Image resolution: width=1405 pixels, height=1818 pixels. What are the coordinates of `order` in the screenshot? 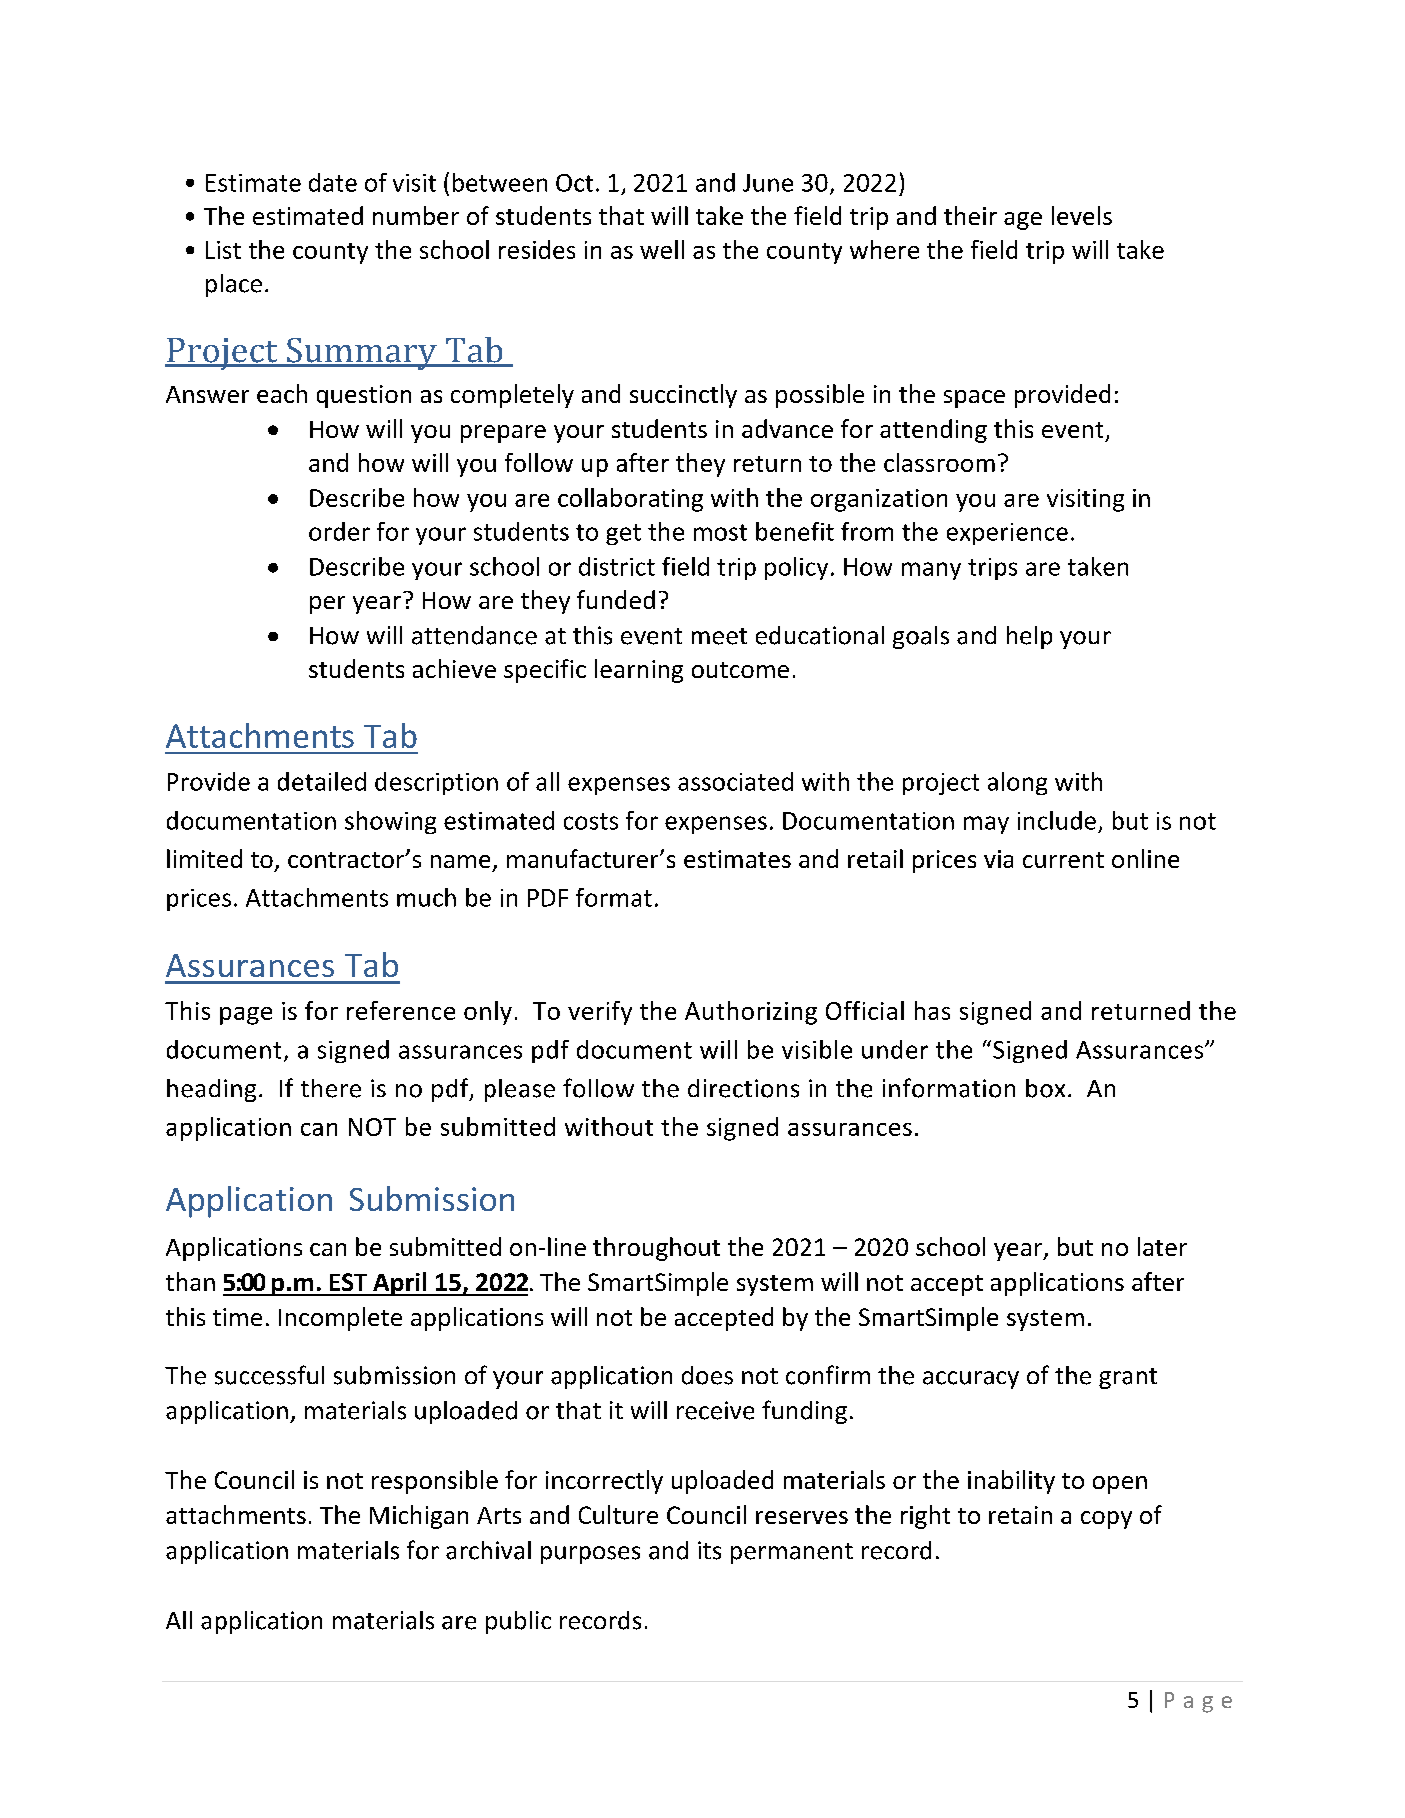 It's located at (339, 531).
